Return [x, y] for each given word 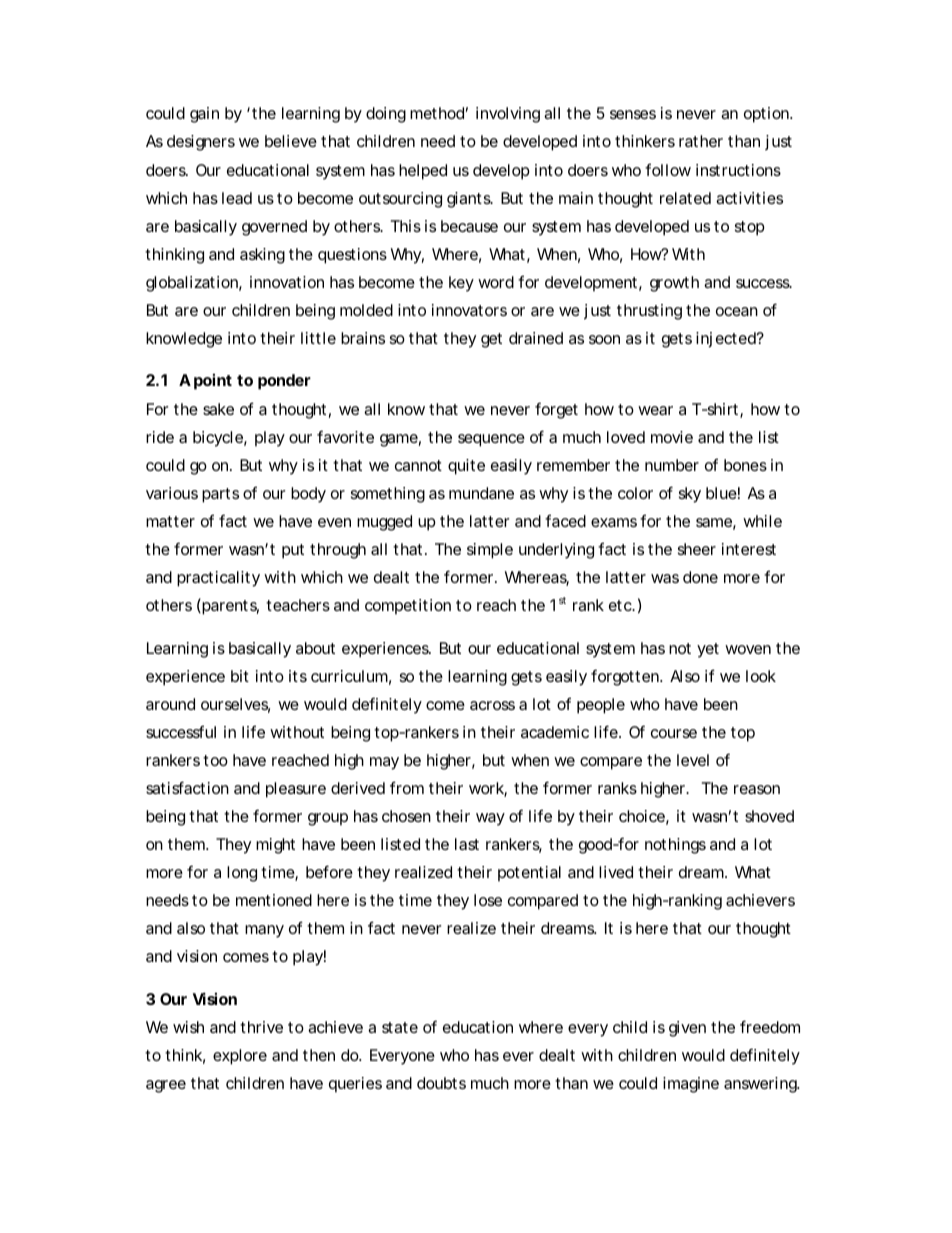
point [213, 382]
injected [727, 340]
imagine [691, 1085]
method [437, 113]
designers [201, 143]
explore [240, 1057]
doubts [441, 1083]
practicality [218, 579]
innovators [469, 310]
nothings [675, 846]
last [467, 844]
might [275, 846]
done [700, 577]
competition [408, 607]
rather [701, 141]
